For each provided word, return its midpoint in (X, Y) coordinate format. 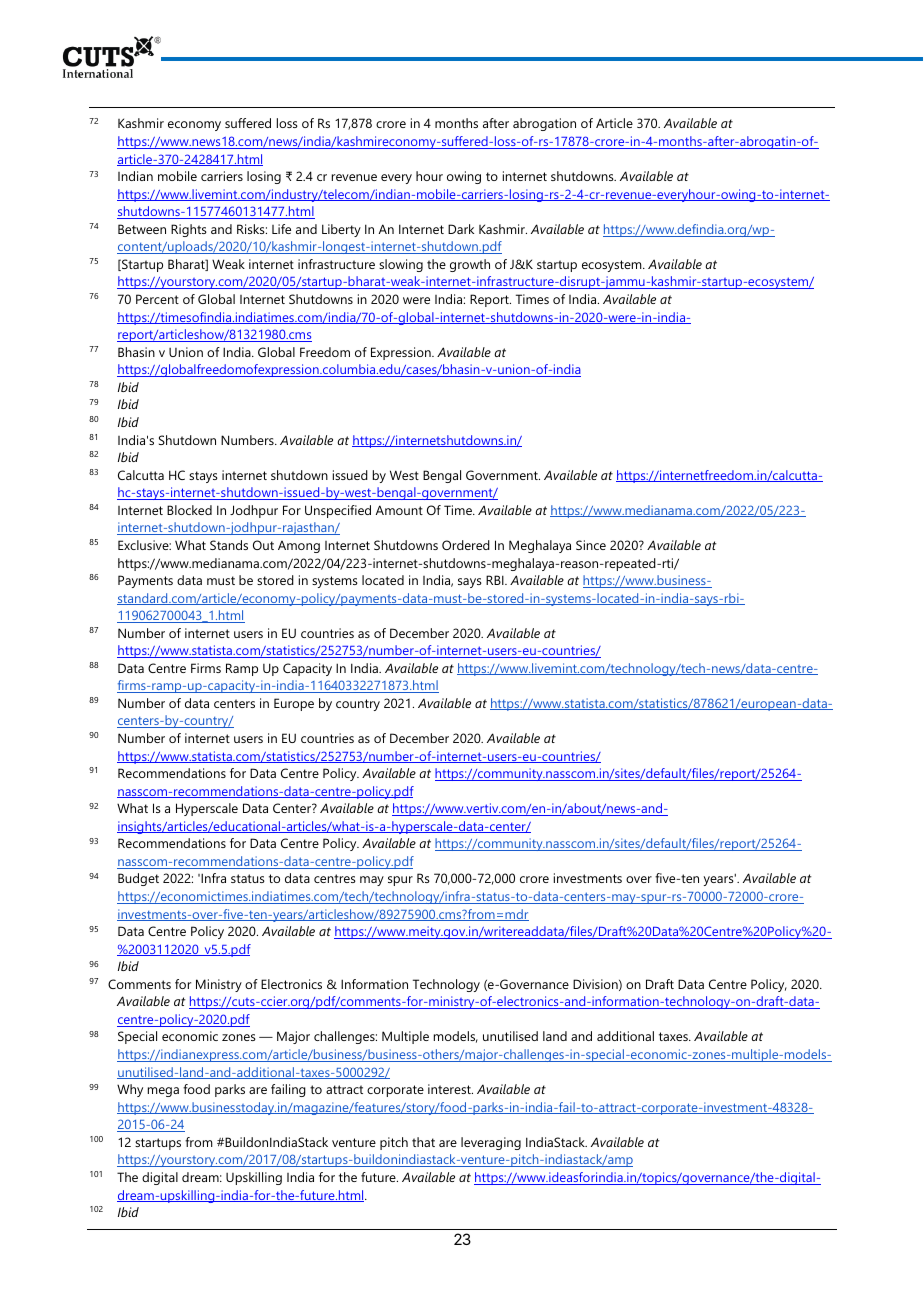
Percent (157, 299)
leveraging (491, 1143)
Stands (229, 545)
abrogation (544, 124)
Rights (189, 230)
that (423, 1142)
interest (450, 1089)
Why (130, 1090)
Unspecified (338, 511)
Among (299, 547)
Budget (138, 879)
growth (470, 265)
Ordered (466, 545)
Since (591, 545)
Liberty (341, 230)
